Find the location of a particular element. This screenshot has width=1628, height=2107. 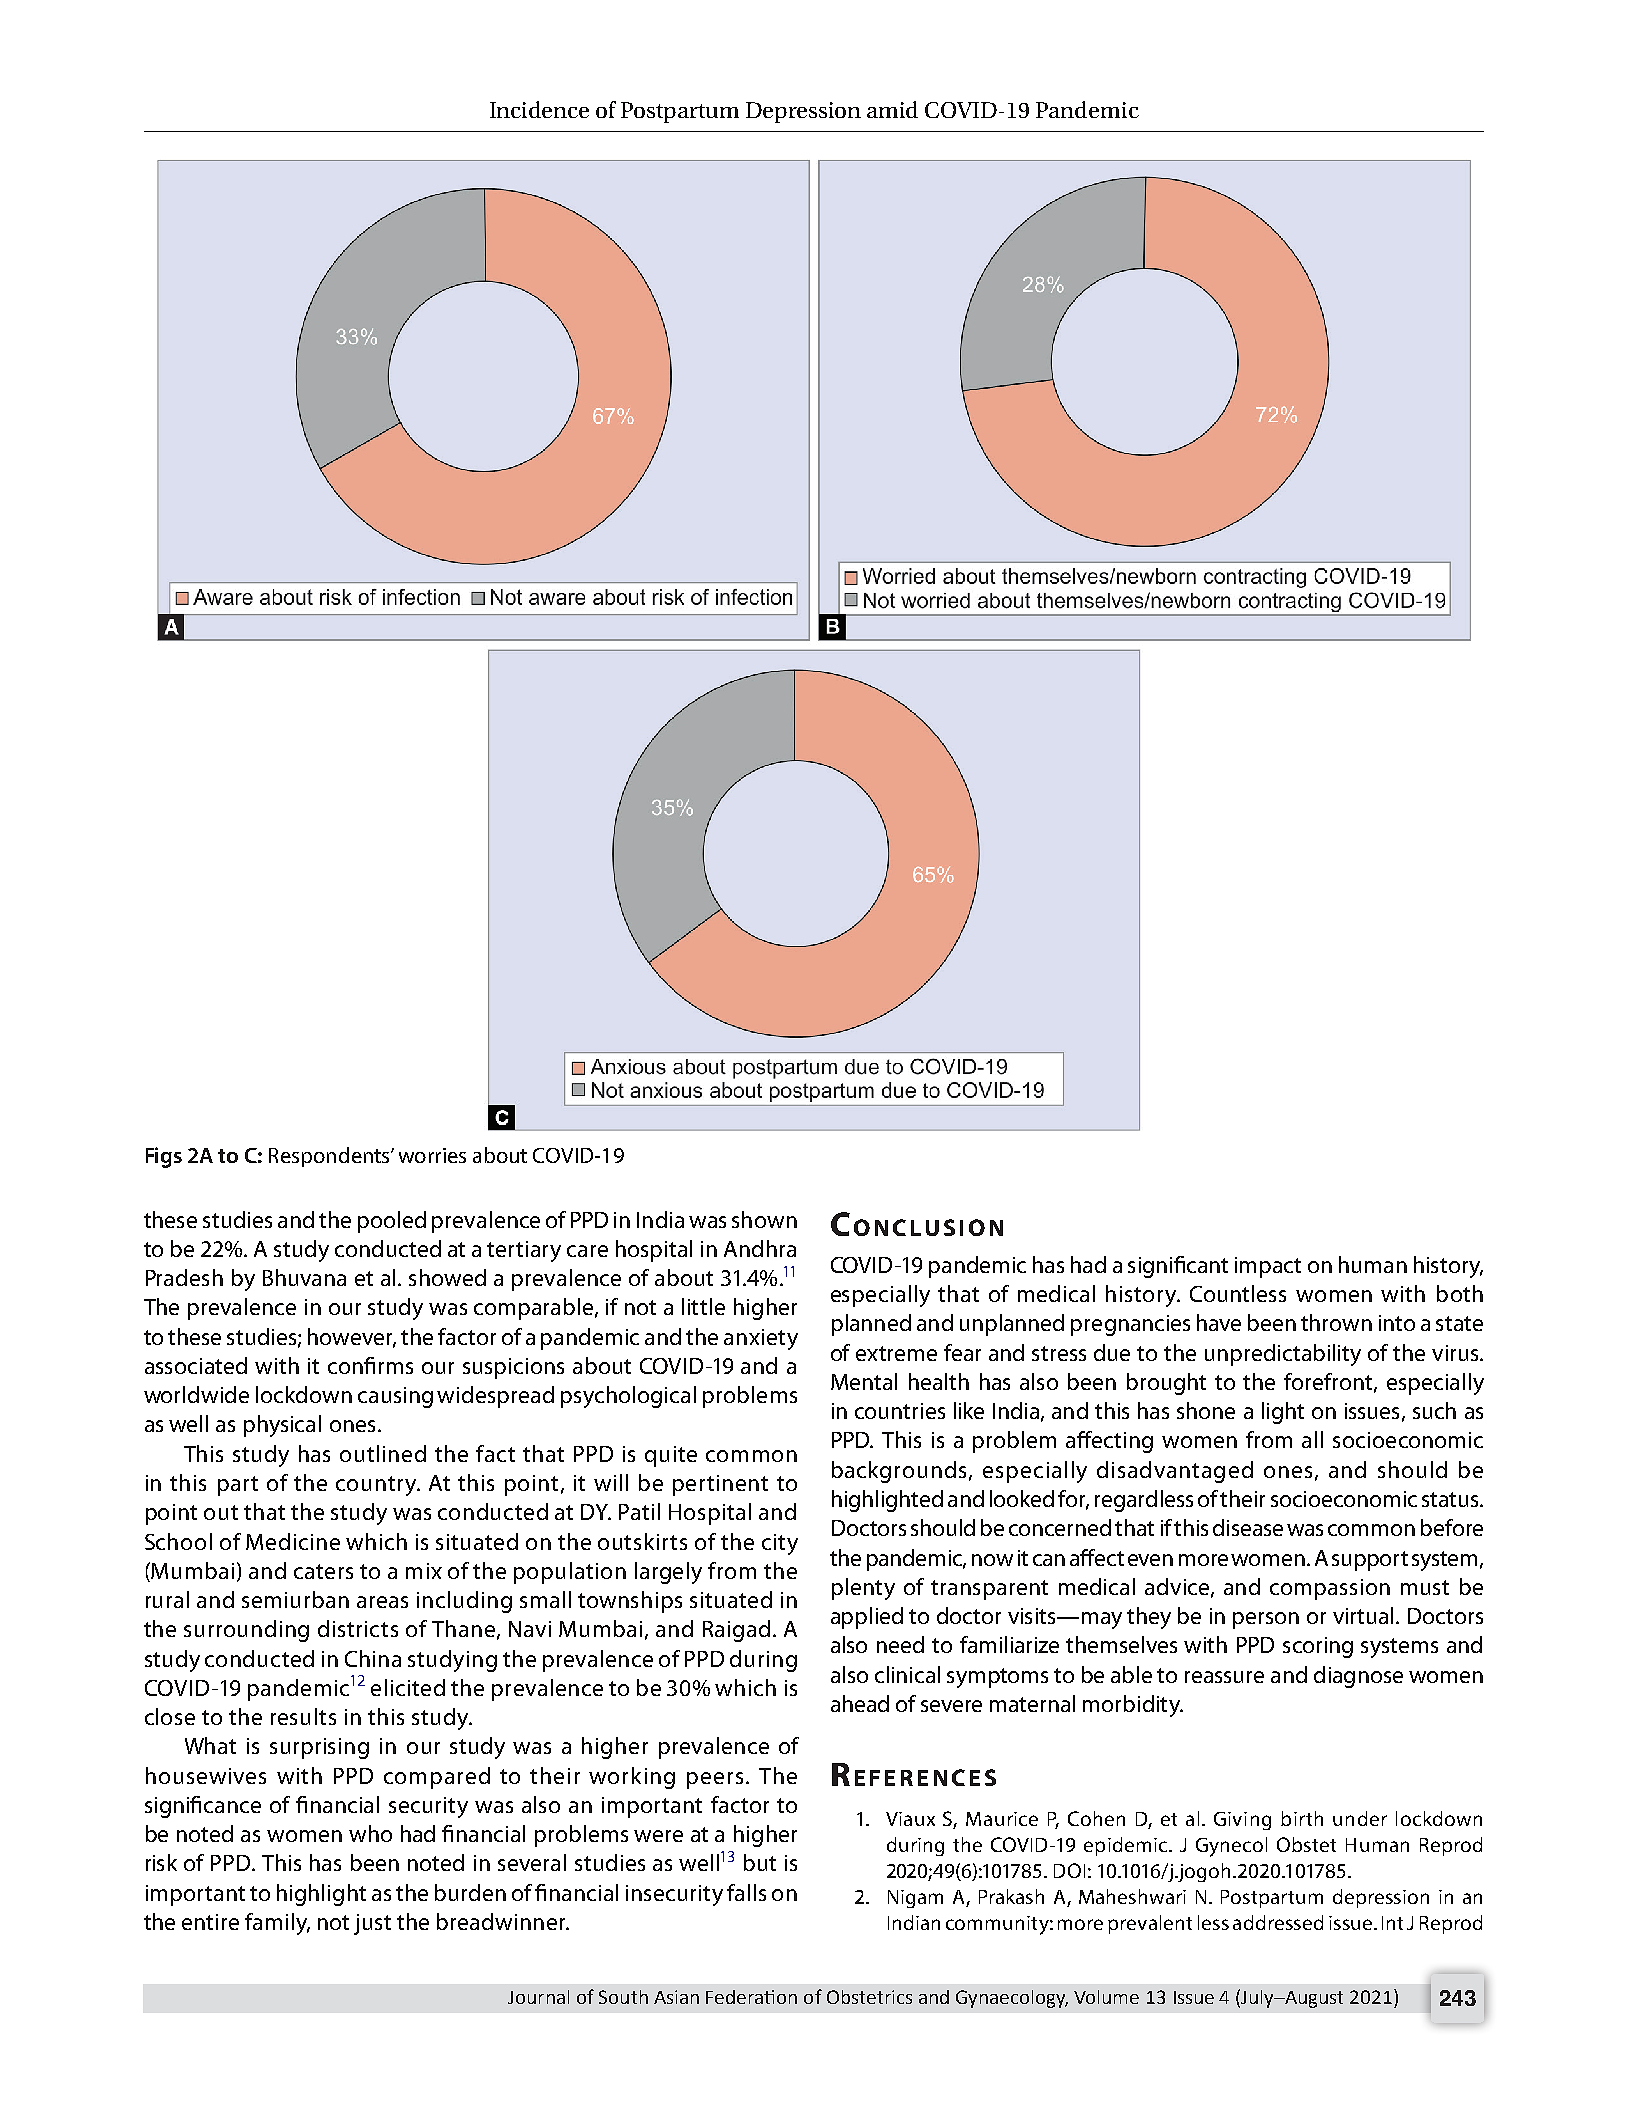

amid is located at coordinates (892, 109).
